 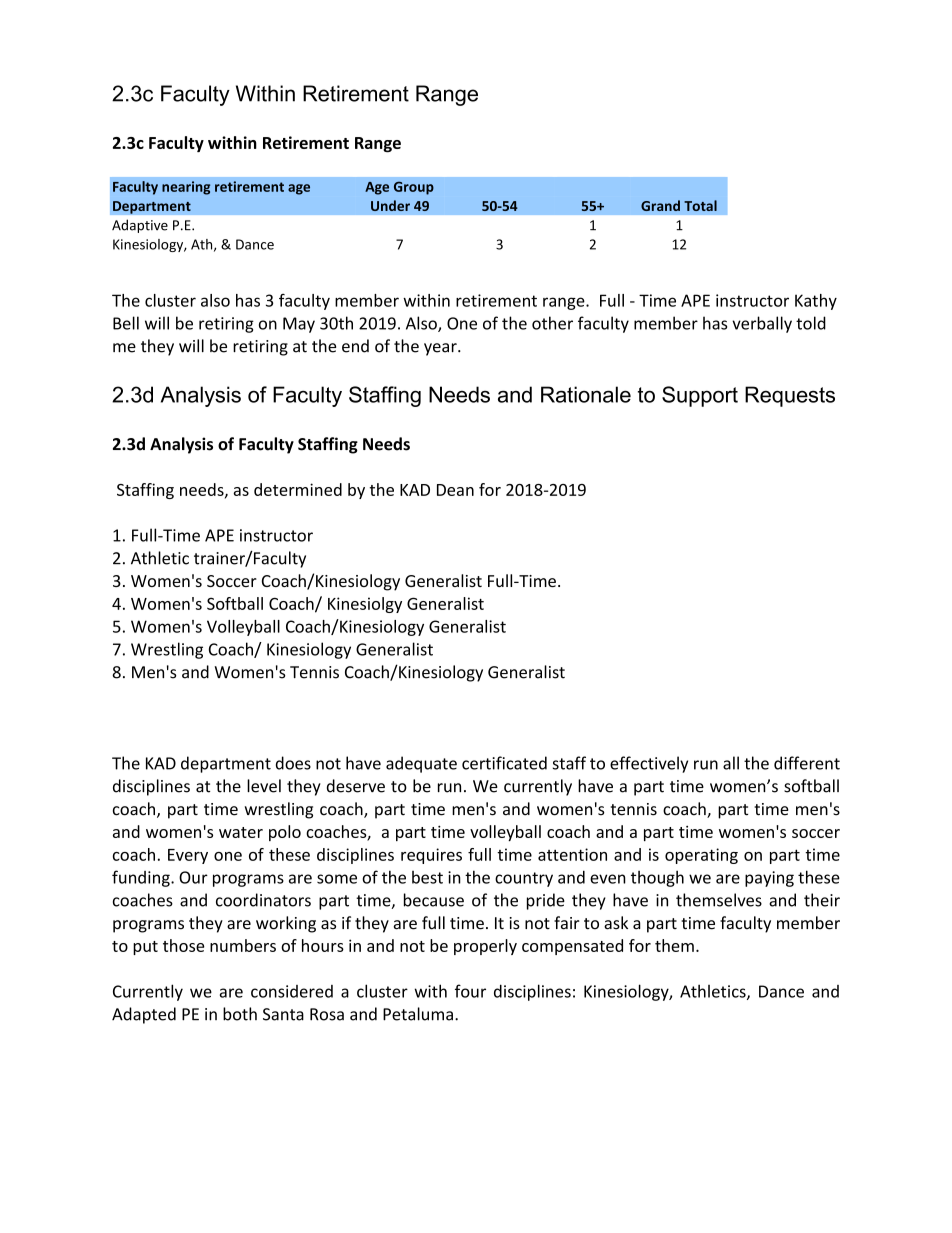 I want to click on nearing, so click(x=186, y=188).
